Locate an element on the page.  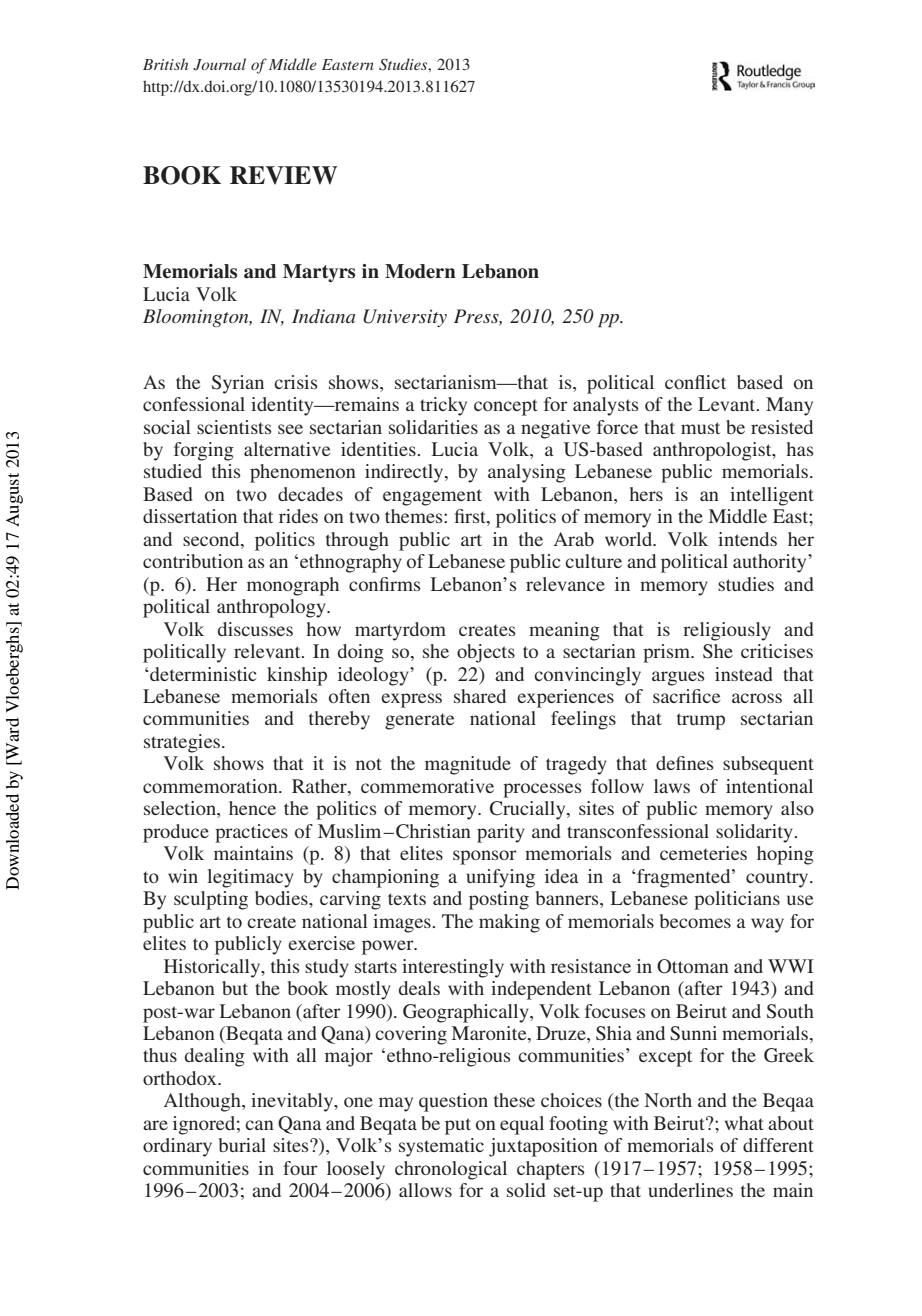
objects is located at coordinates (486, 653).
